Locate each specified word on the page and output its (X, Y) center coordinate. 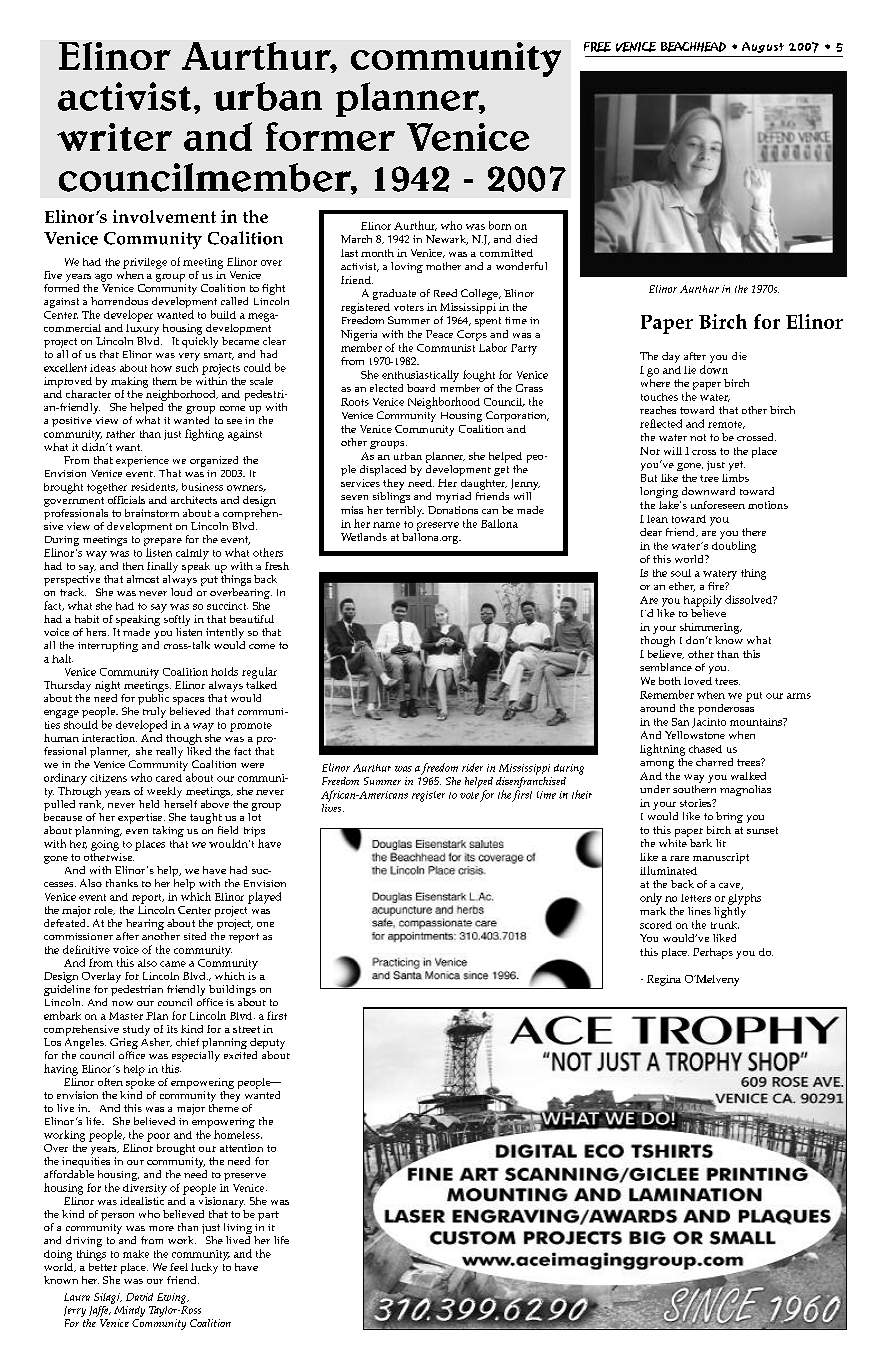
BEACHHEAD (693, 47)
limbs (735, 478)
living (238, 1230)
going (105, 845)
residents (154, 487)
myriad (453, 497)
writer (114, 137)
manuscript (721, 858)
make (136, 1254)
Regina (664, 980)
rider (472, 767)
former (330, 136)
